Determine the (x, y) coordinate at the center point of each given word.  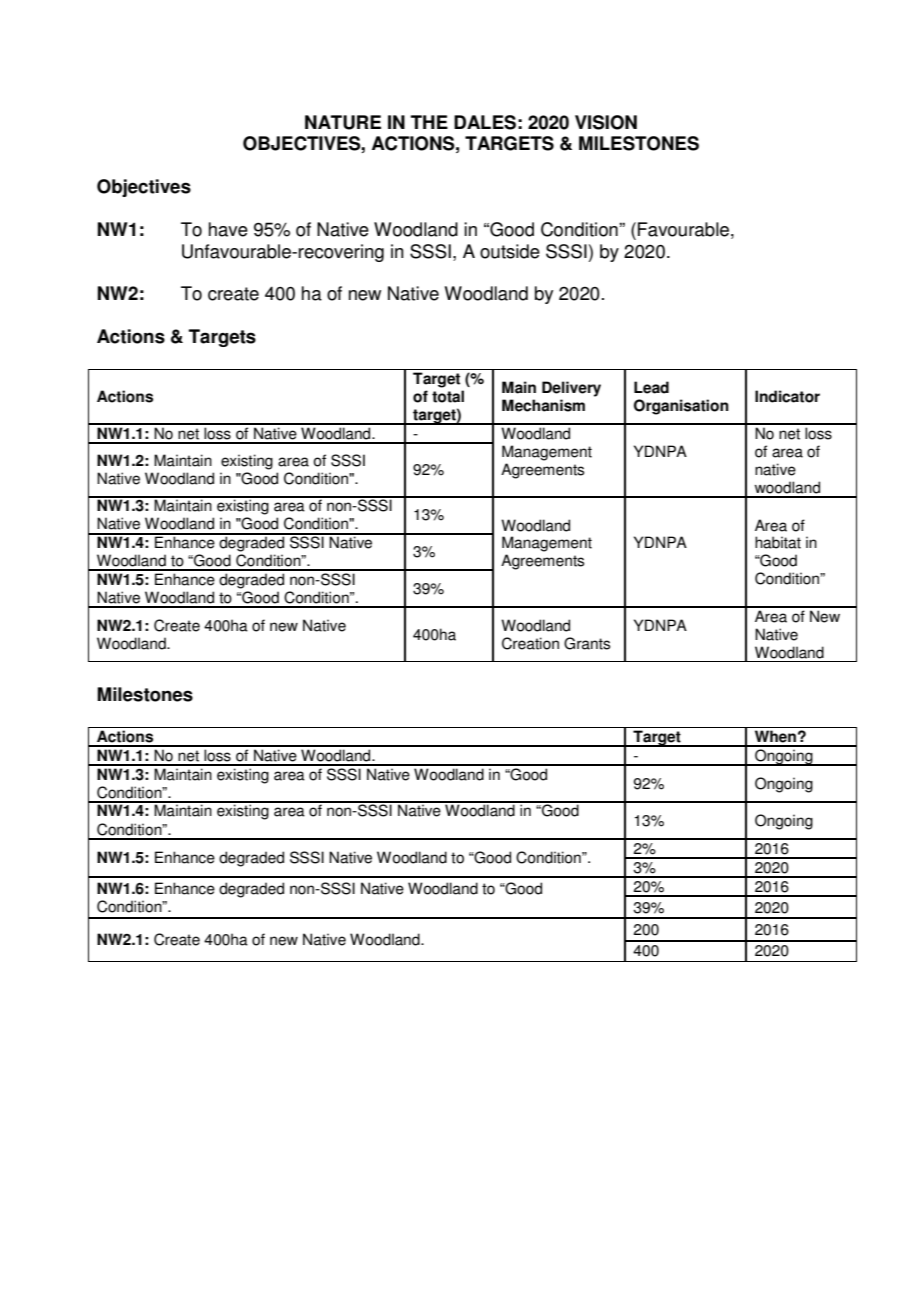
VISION (606, 122)
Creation (530, 643)
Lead (651, 387)
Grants (587, 643)
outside (510, 251)
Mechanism (543, 405)
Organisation (681, 407)
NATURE (343, 122)
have (228, 229)
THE (429, 122)
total (448, 396)
